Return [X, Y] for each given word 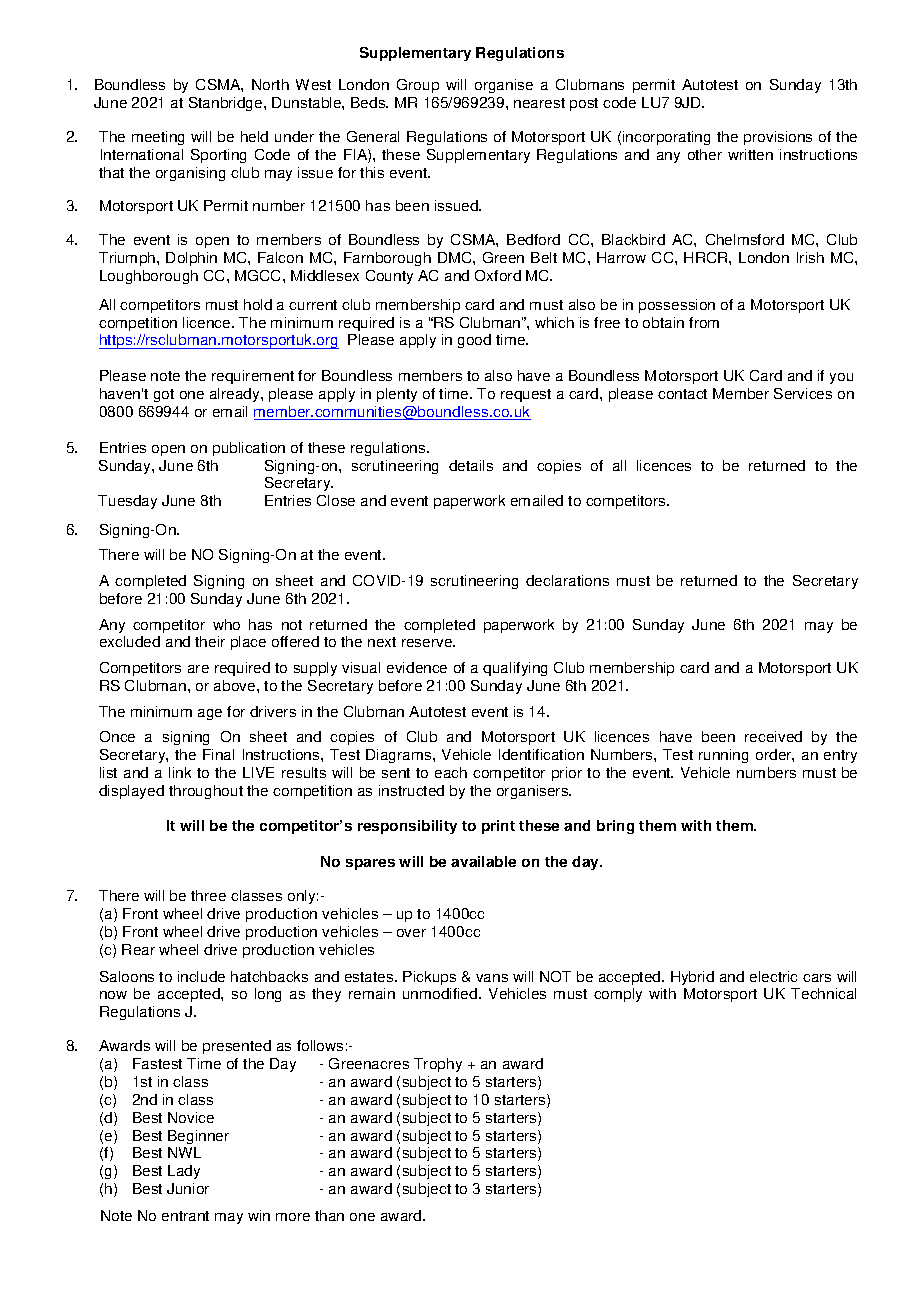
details [471, 465]
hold [258, 304]
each [451, 772]
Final [218, 754]
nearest [539, 103]
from [704, 322]
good [474, 341]
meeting [158, 138]
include [201, 976]
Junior [188, 1188]
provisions [778, 138]
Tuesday [127, 502]
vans [492, 978]
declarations [567, 580]
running [723, 756]
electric [773, 976]
